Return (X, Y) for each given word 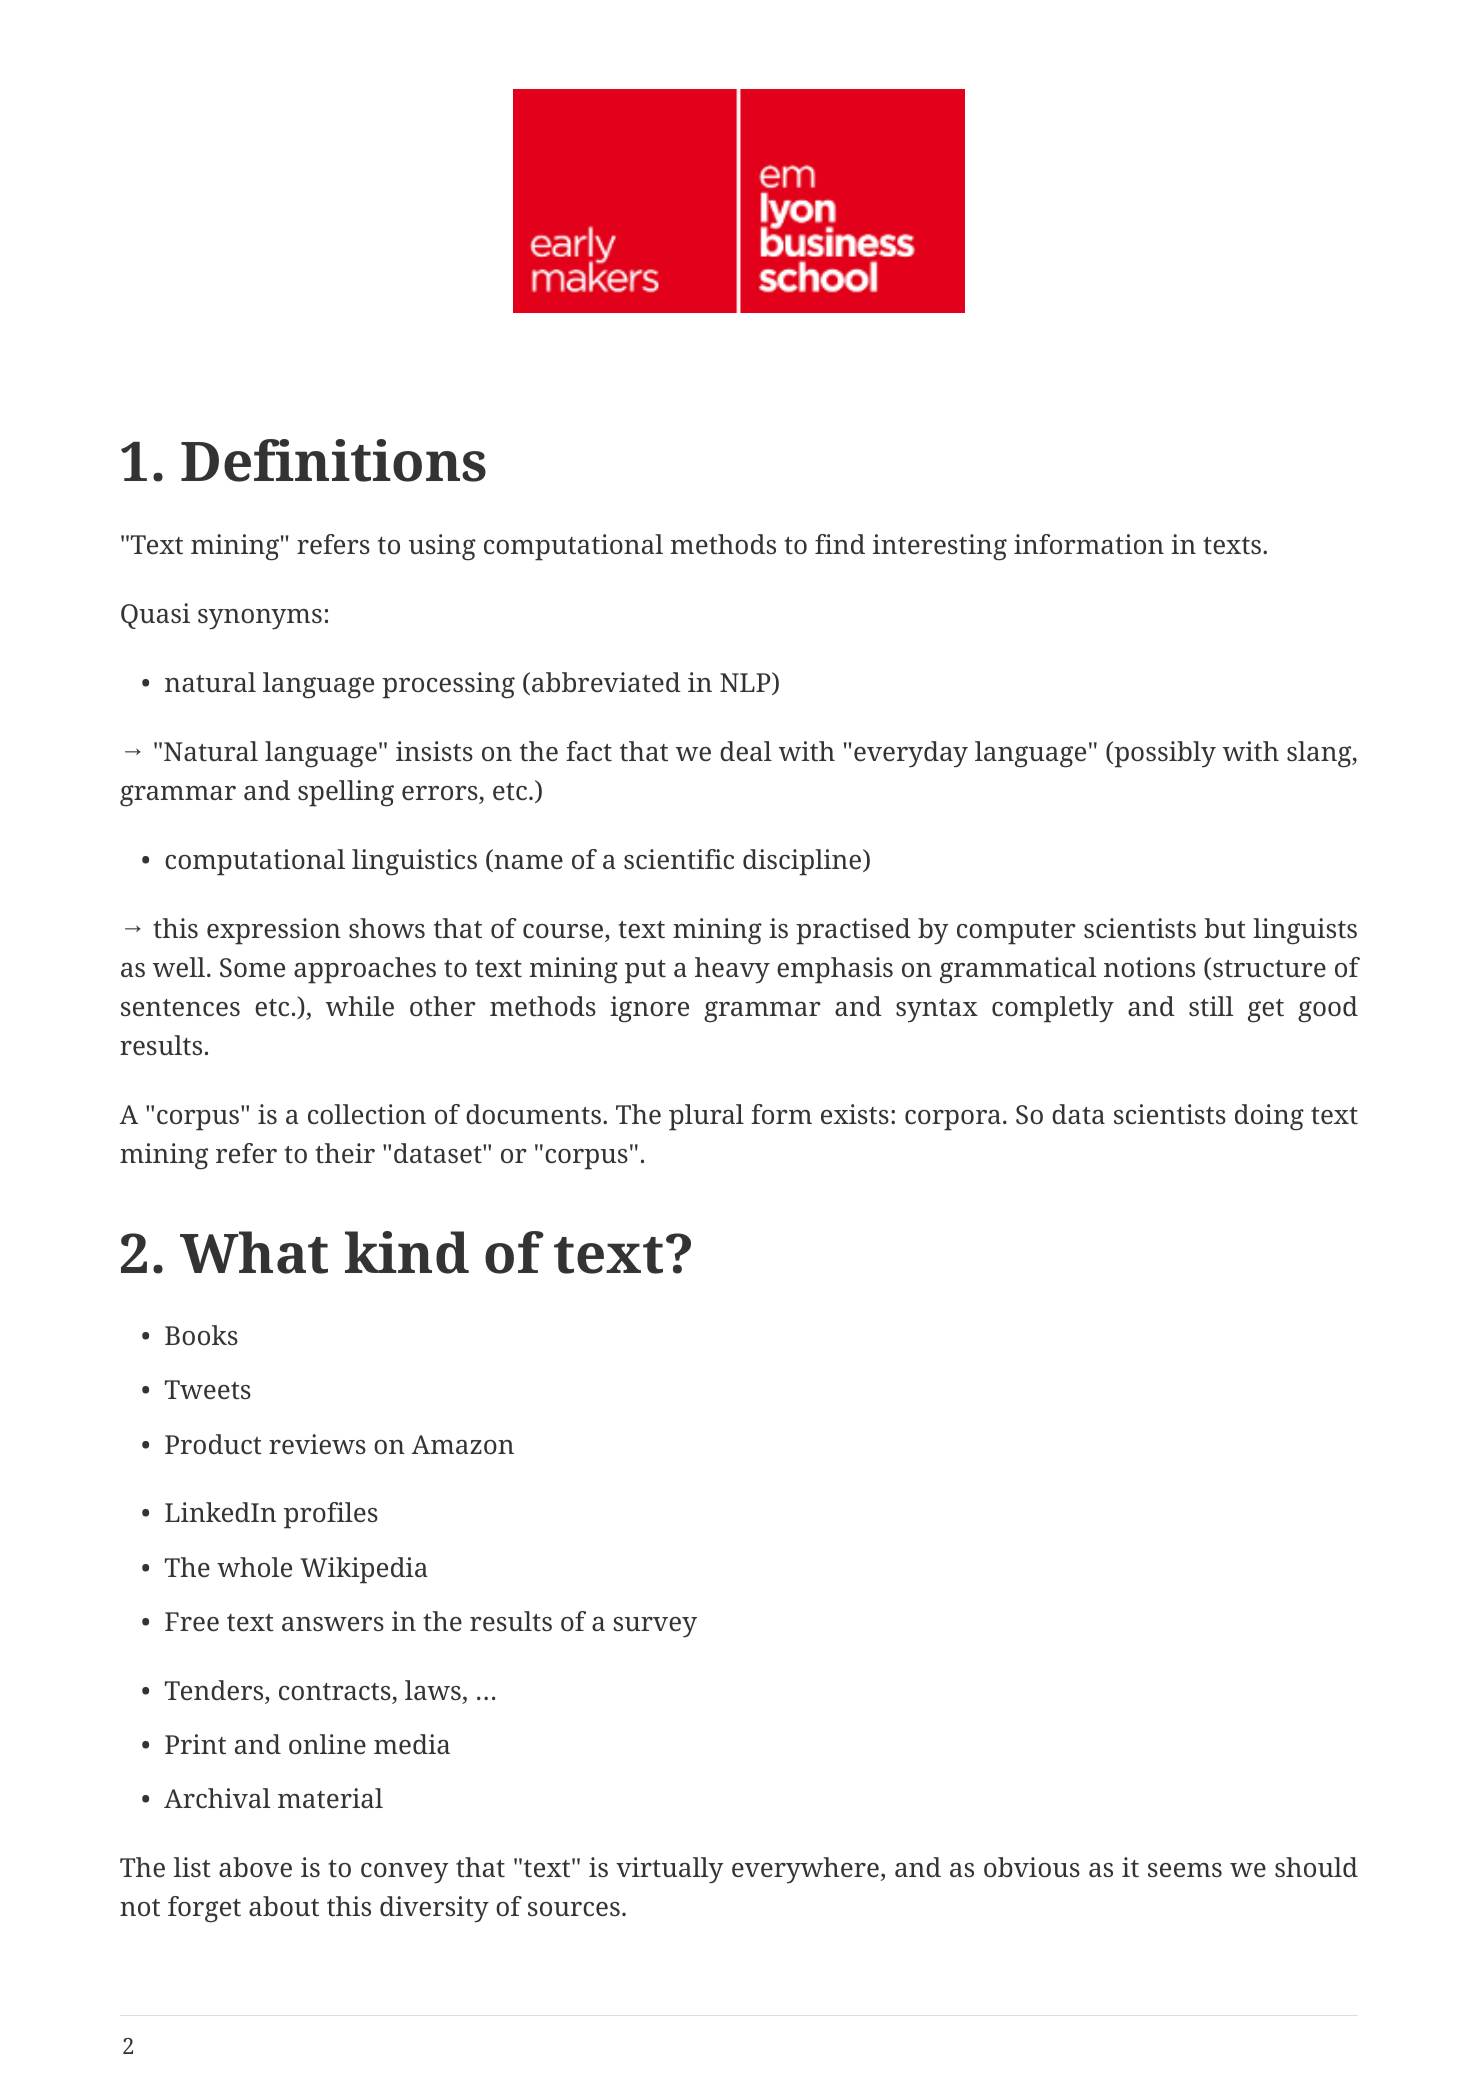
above (255, 1867)
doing (1269, 1117)
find (840, 544)
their (345, 1153)
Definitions (333, 460)
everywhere (805, 1870)
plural (706, 1117)
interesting (940, 547)
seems (1185, 1870)
